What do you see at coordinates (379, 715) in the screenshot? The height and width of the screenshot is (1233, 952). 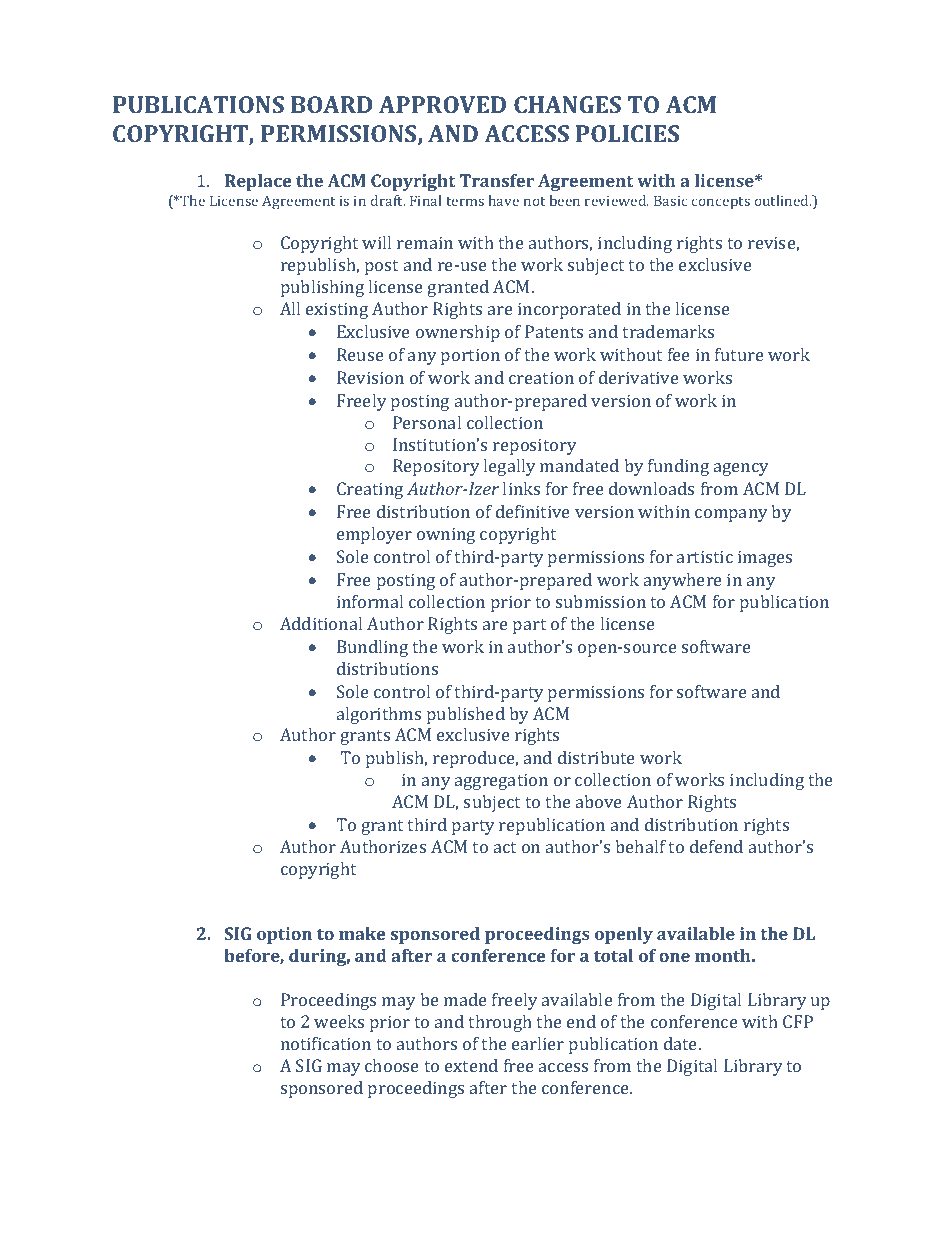 I see `algorithms` at bounding box center [379, 715].
